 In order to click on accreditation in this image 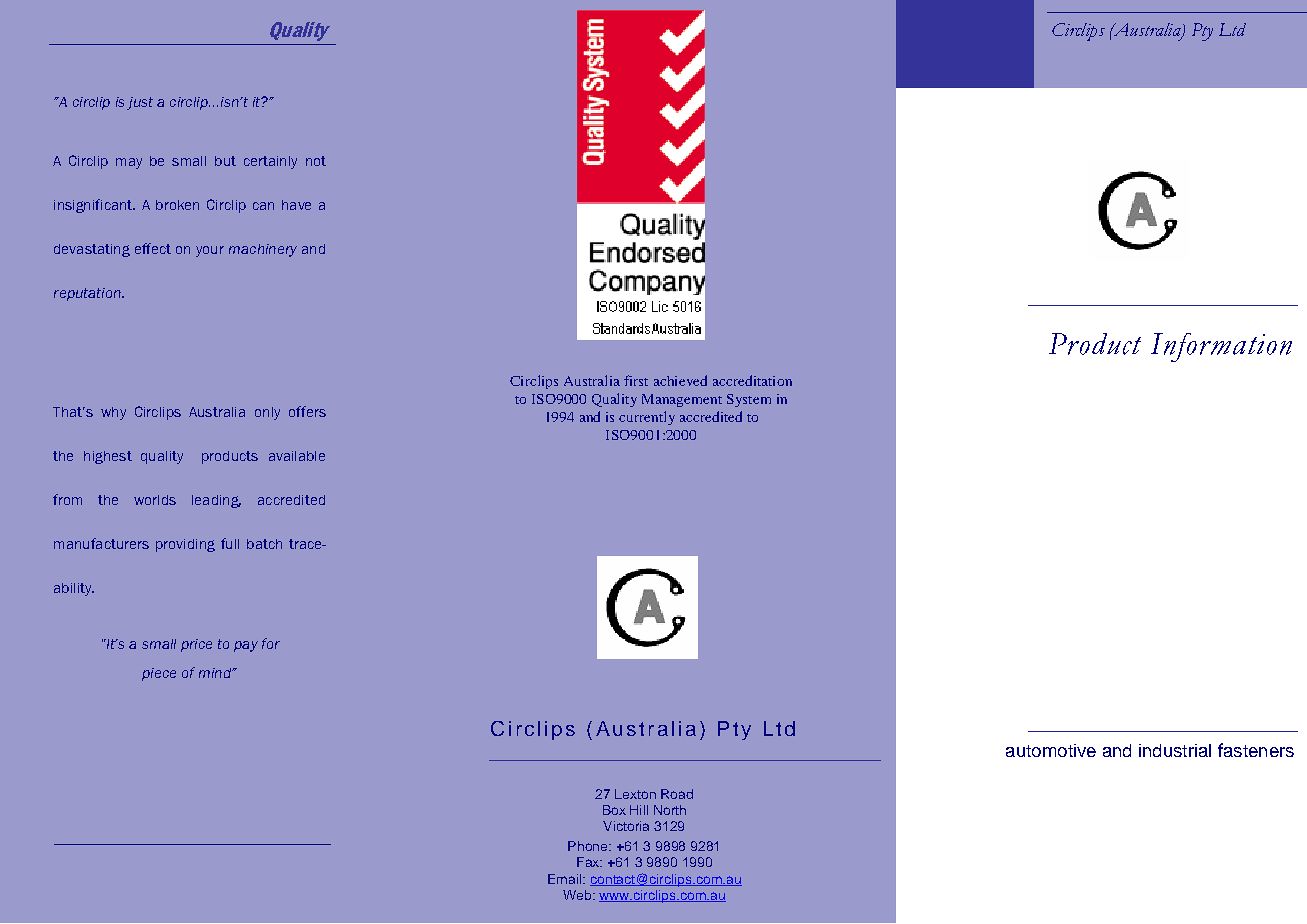, I will do `click(752, 380)`.
